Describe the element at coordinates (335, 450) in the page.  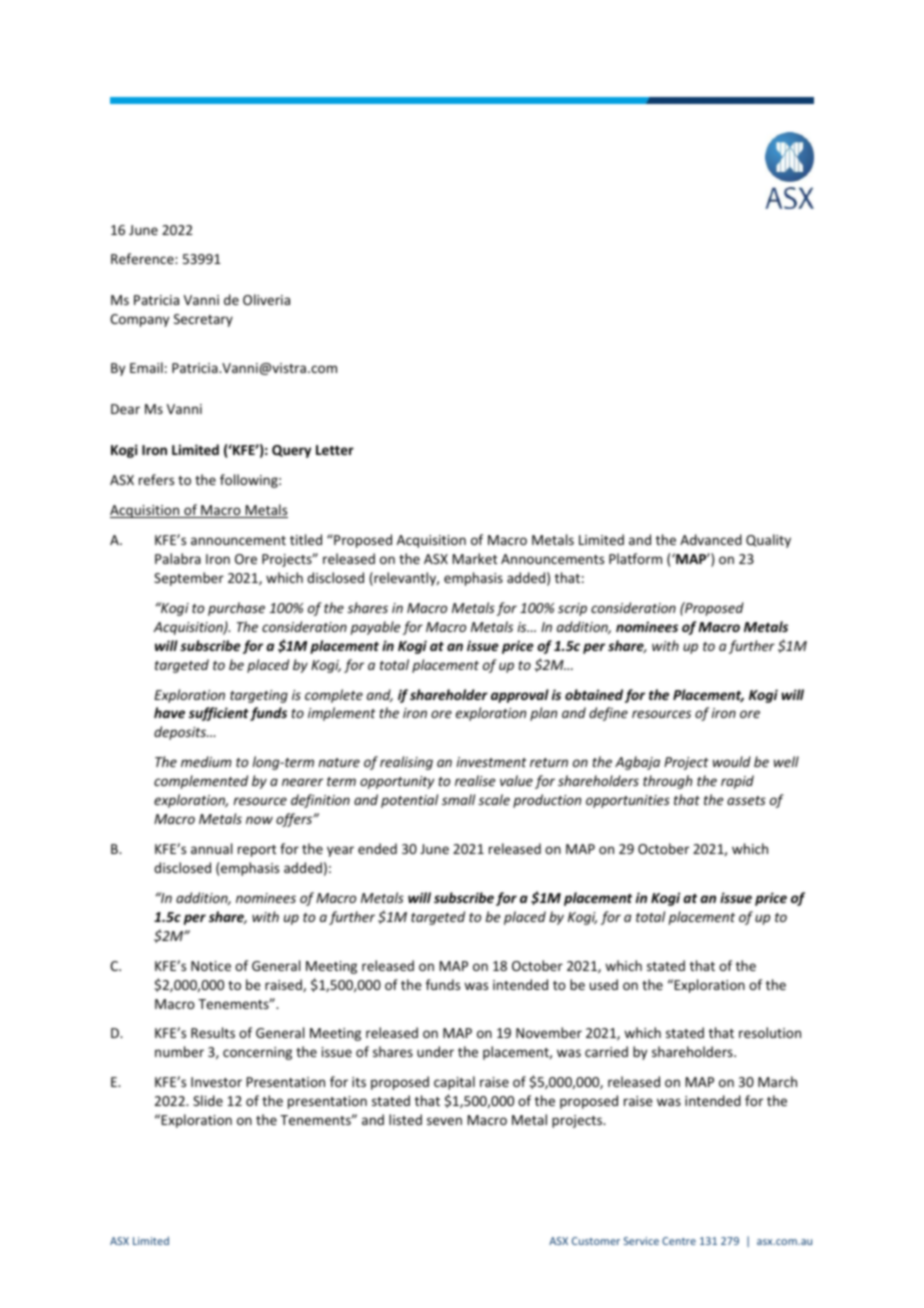
I see `Letter` at that location.
